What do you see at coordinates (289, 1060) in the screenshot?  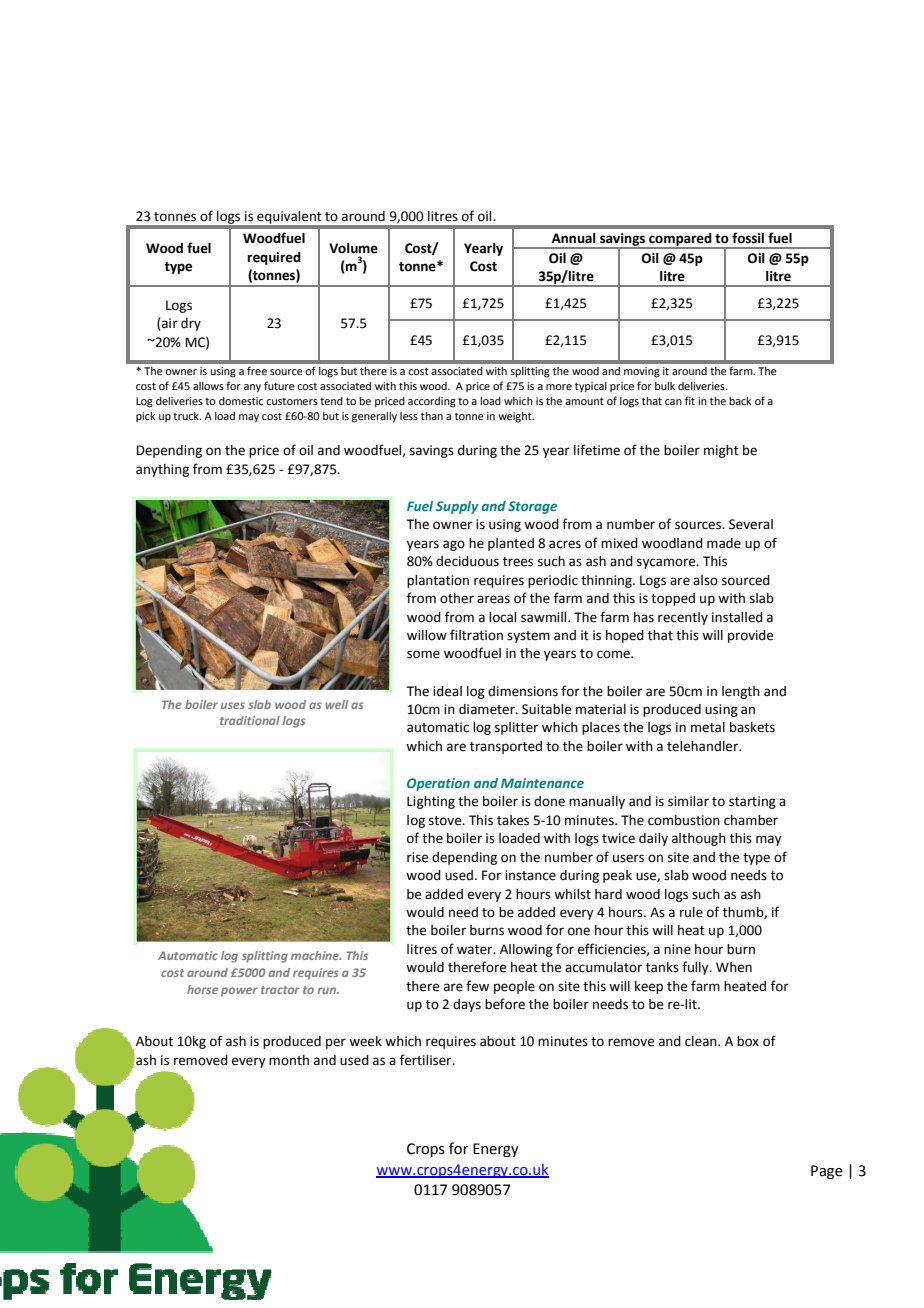 I see `month` at bounding box center [289, 1060].
